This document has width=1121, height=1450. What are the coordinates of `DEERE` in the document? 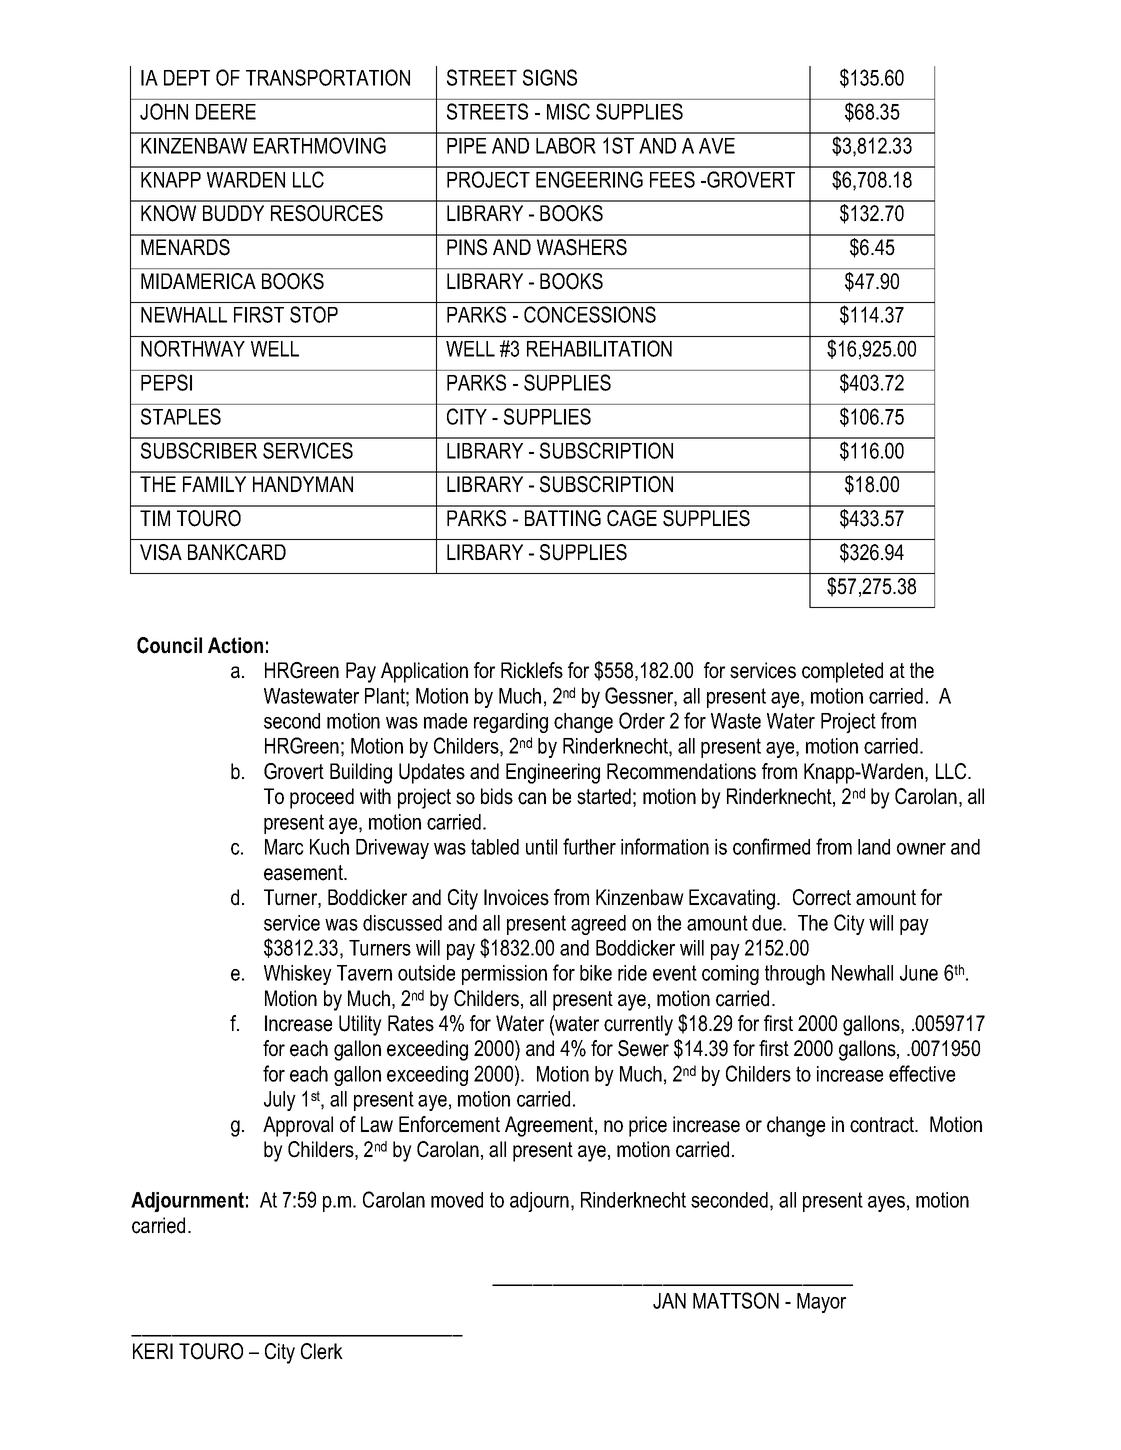 It's located at (226, 112).
